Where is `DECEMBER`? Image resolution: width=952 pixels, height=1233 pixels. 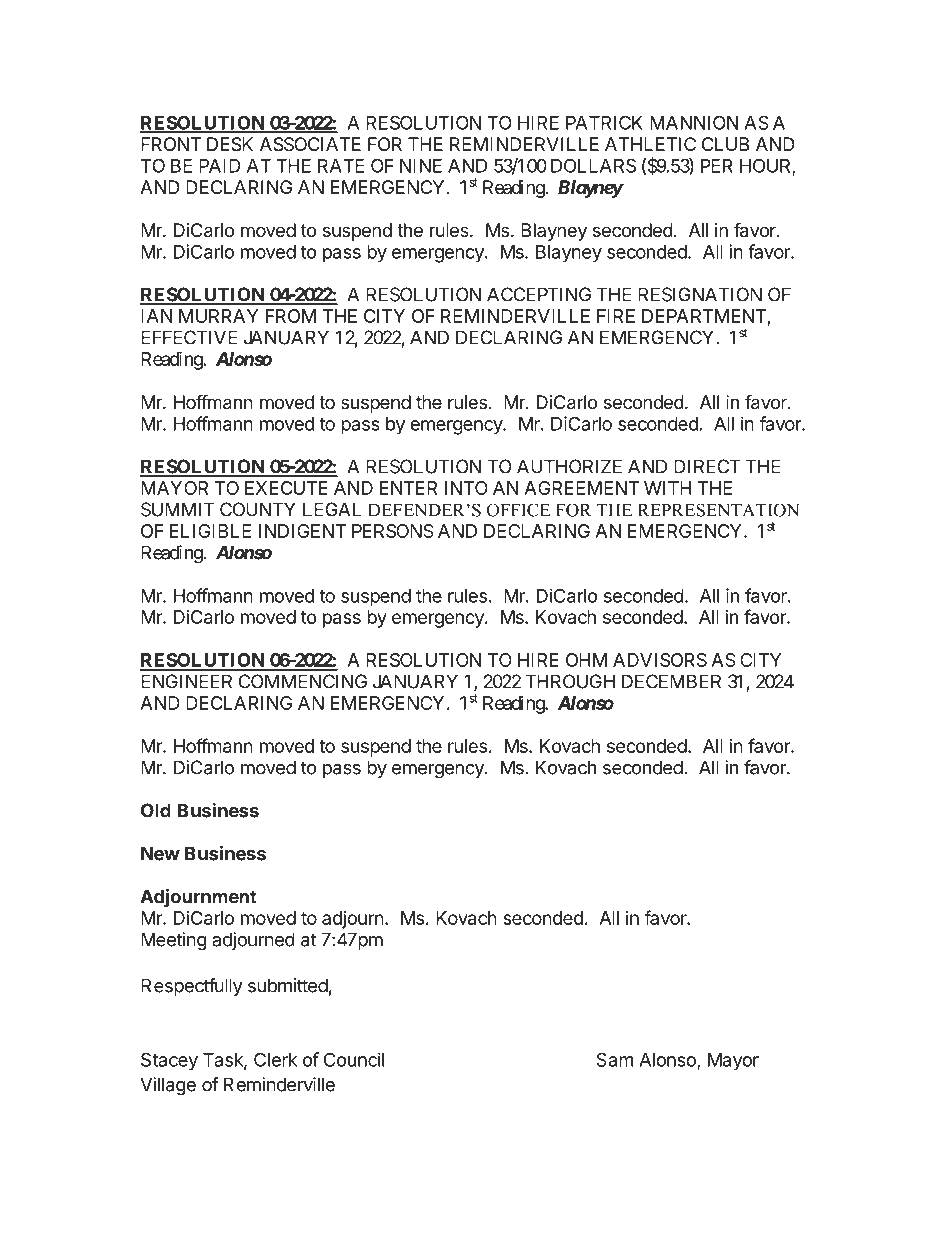
DECEMBER is located at coordinates (671, 681).
